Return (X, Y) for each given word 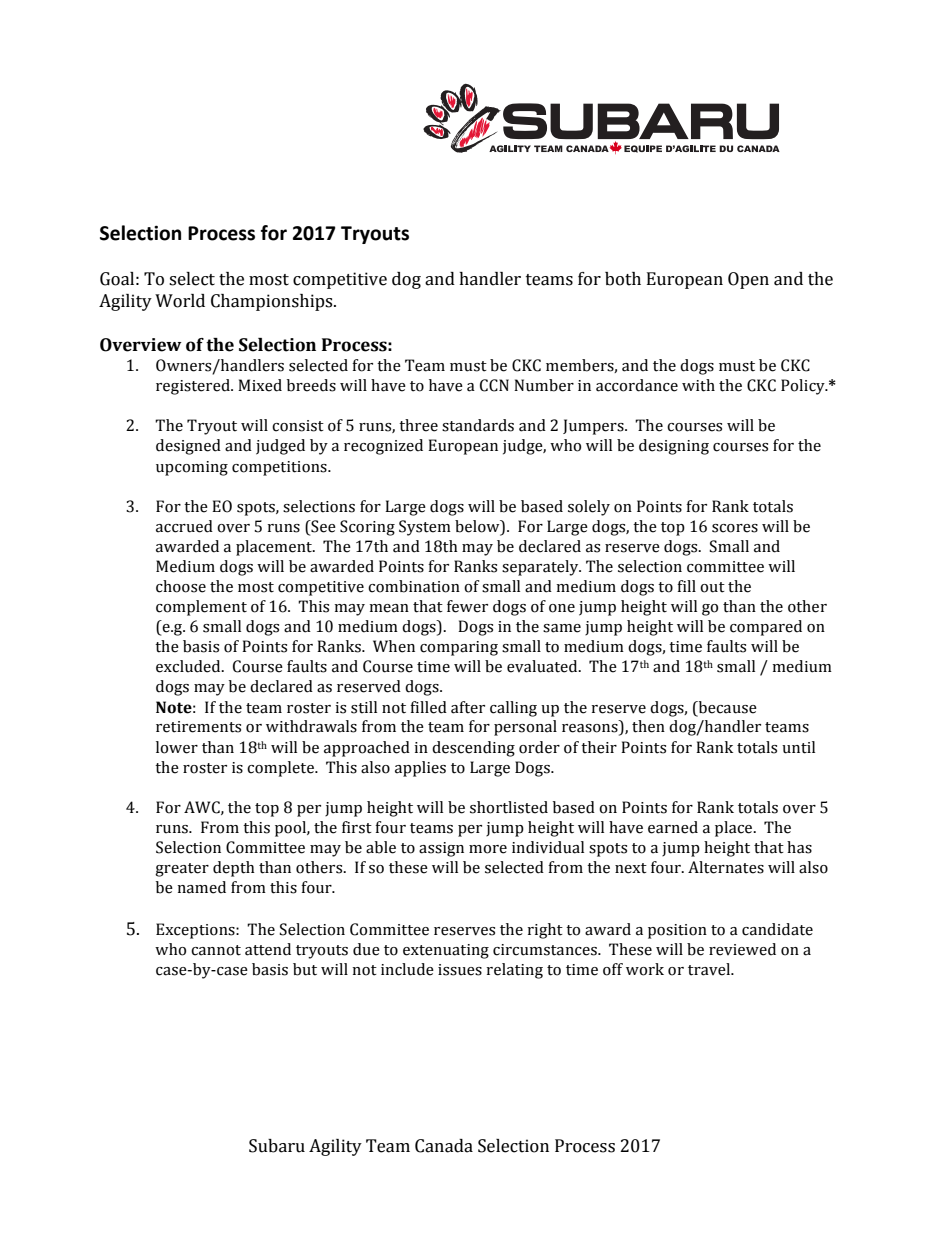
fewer (467, 606)
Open (748, 280)
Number (544, 385)
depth (234, 869)
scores (735, 528)
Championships (273, 302)
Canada (444, 1146)
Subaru (277, 1146)
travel (710, 969)
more (488, 849)
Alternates (726, 867)
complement (201, 608)
